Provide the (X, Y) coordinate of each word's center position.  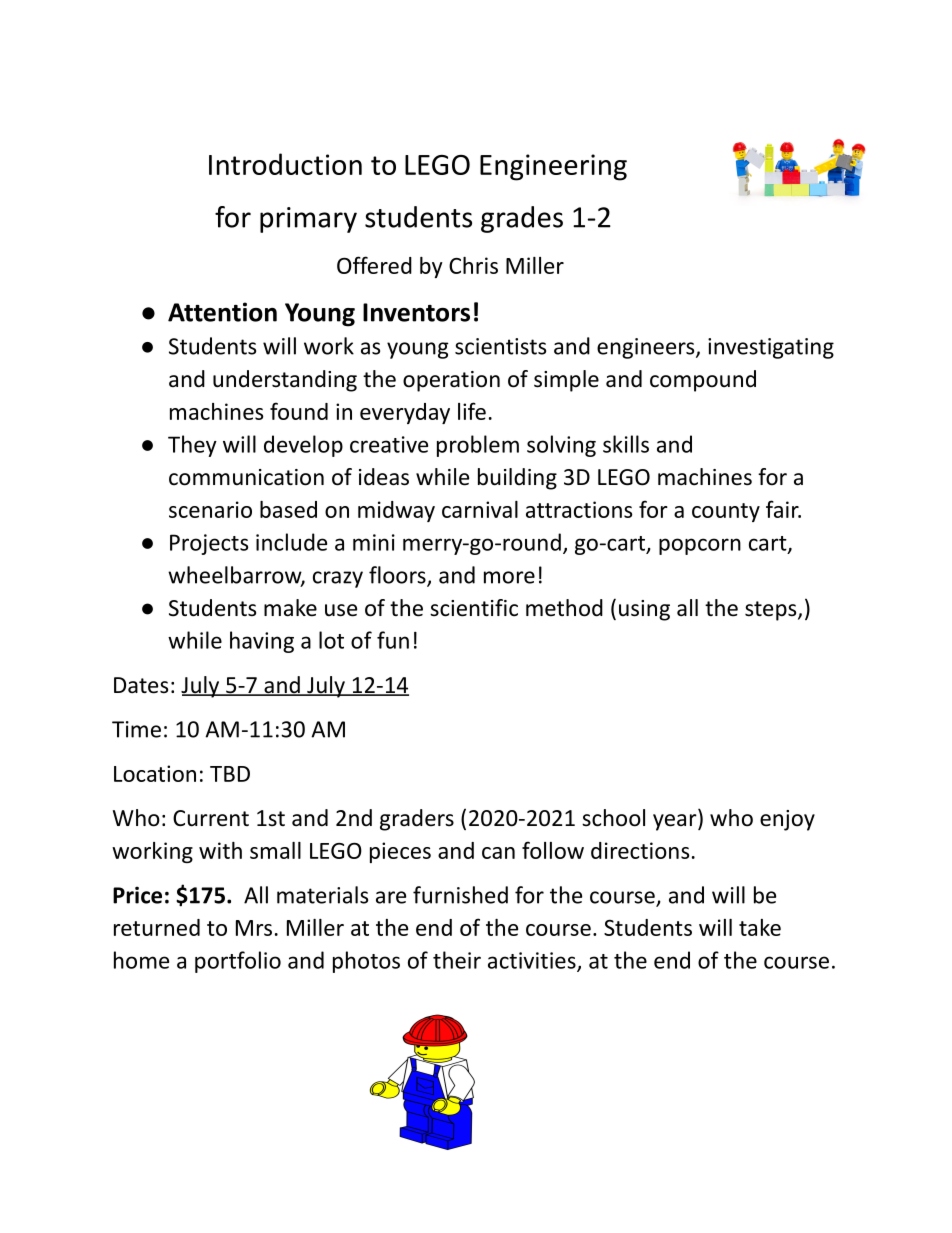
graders (417, 820)
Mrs (254, 928)
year (676, 822)
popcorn (700, 546)
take (760, 927)
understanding (285, 381)
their (457, 960)
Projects (209, 544)
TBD (230, 774)
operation (451, 381)
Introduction (285, 164)
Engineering (553, 167)
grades (522, 219)
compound (703, 381)
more (509, 577)
